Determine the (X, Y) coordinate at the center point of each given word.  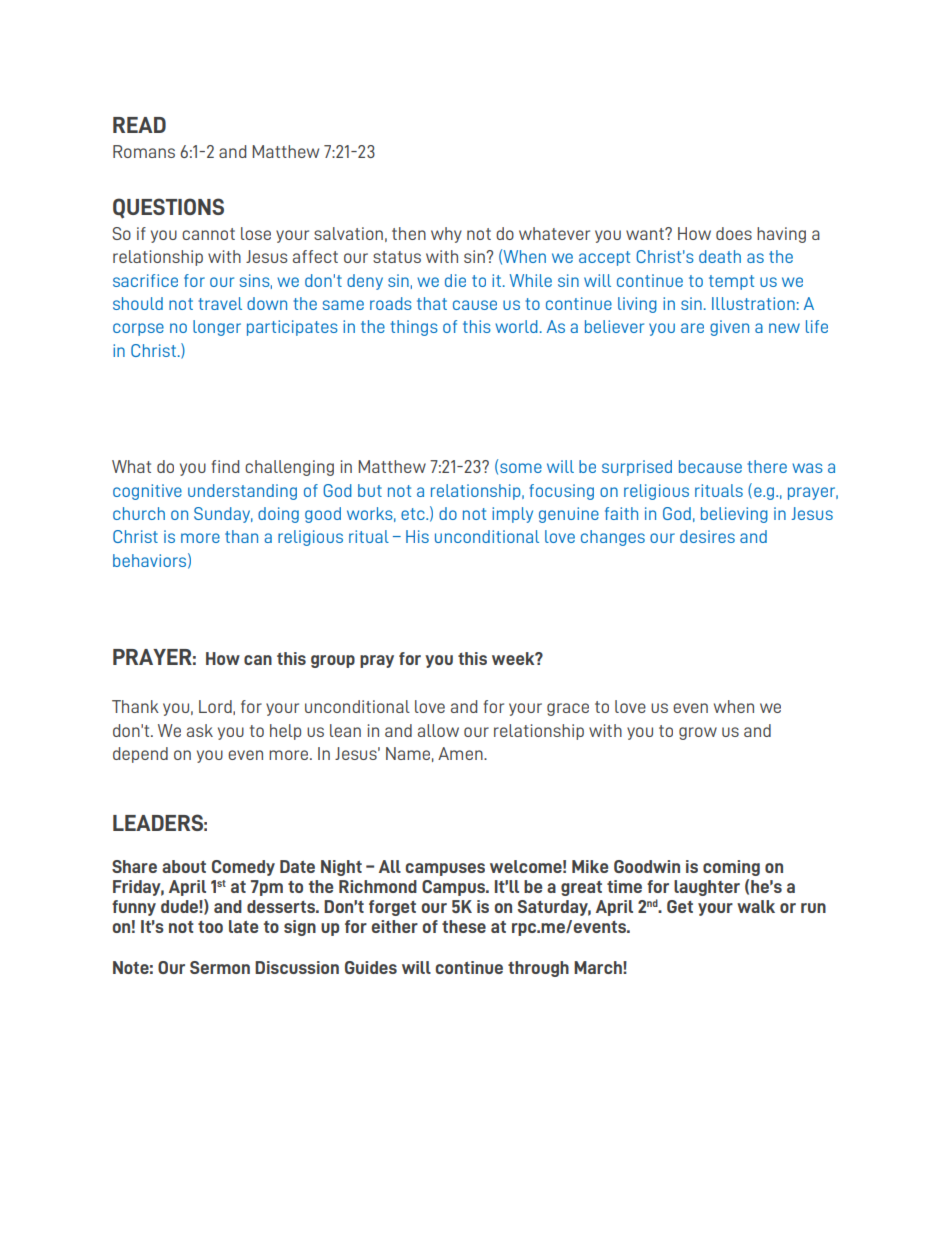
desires (707, 536)
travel (220, 303)
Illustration (753, 303)
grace (568, 709)
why (446, 235)
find (225, 466)
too (210, 927)
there (767, 466)
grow (698, 733)
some (521, 468)
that (432, 303)
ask (200, 730)
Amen (461, 753)
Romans (144, 151)
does (734, 233)
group (333, 661)
